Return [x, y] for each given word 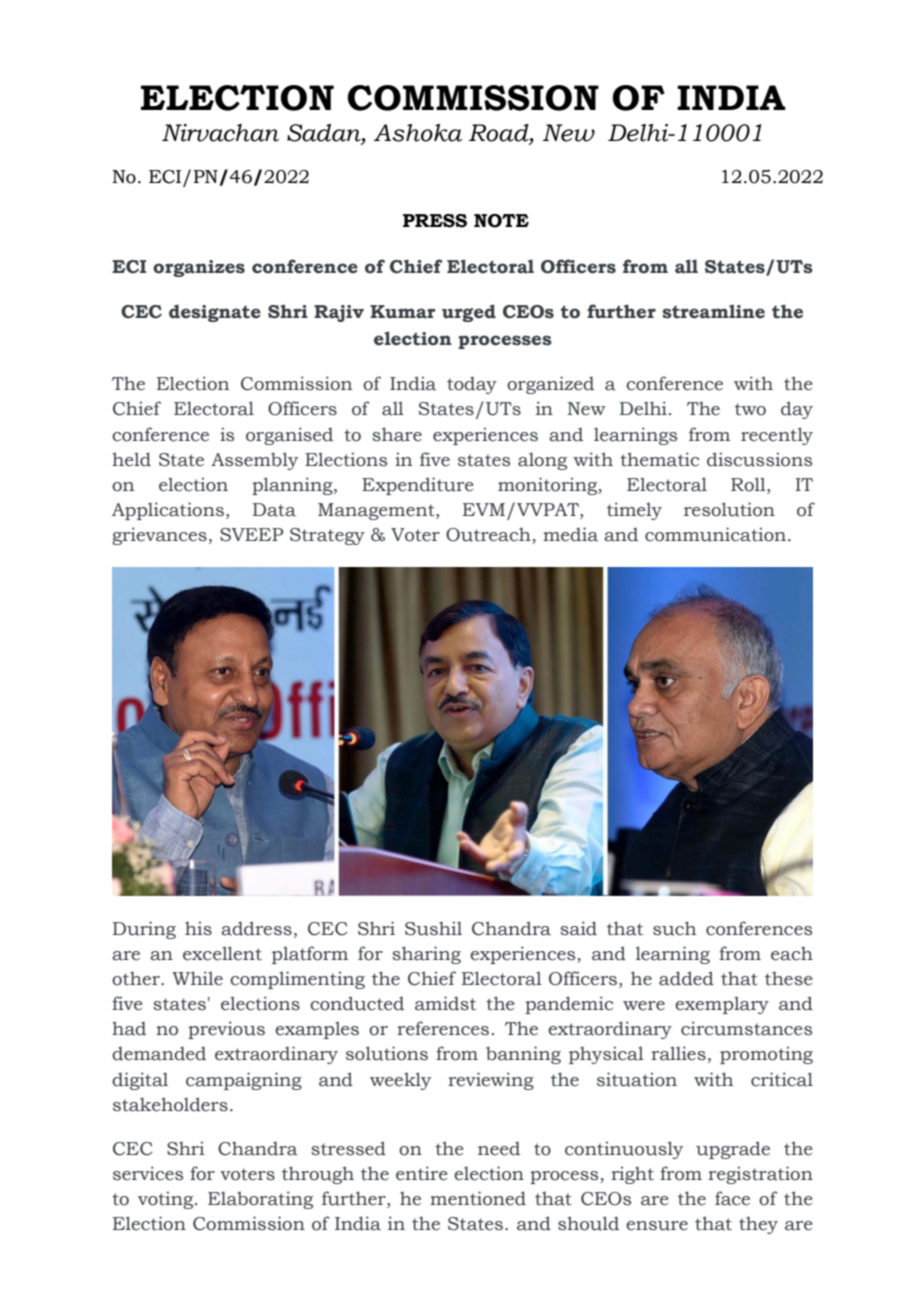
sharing [426, 955]
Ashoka [418, 133]
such [674, 928]
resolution [729, 509]
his [198, 928]
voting [167, 1200]
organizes [199, 268]
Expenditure [418, 486]
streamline [713, 311]
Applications [168, 511]
